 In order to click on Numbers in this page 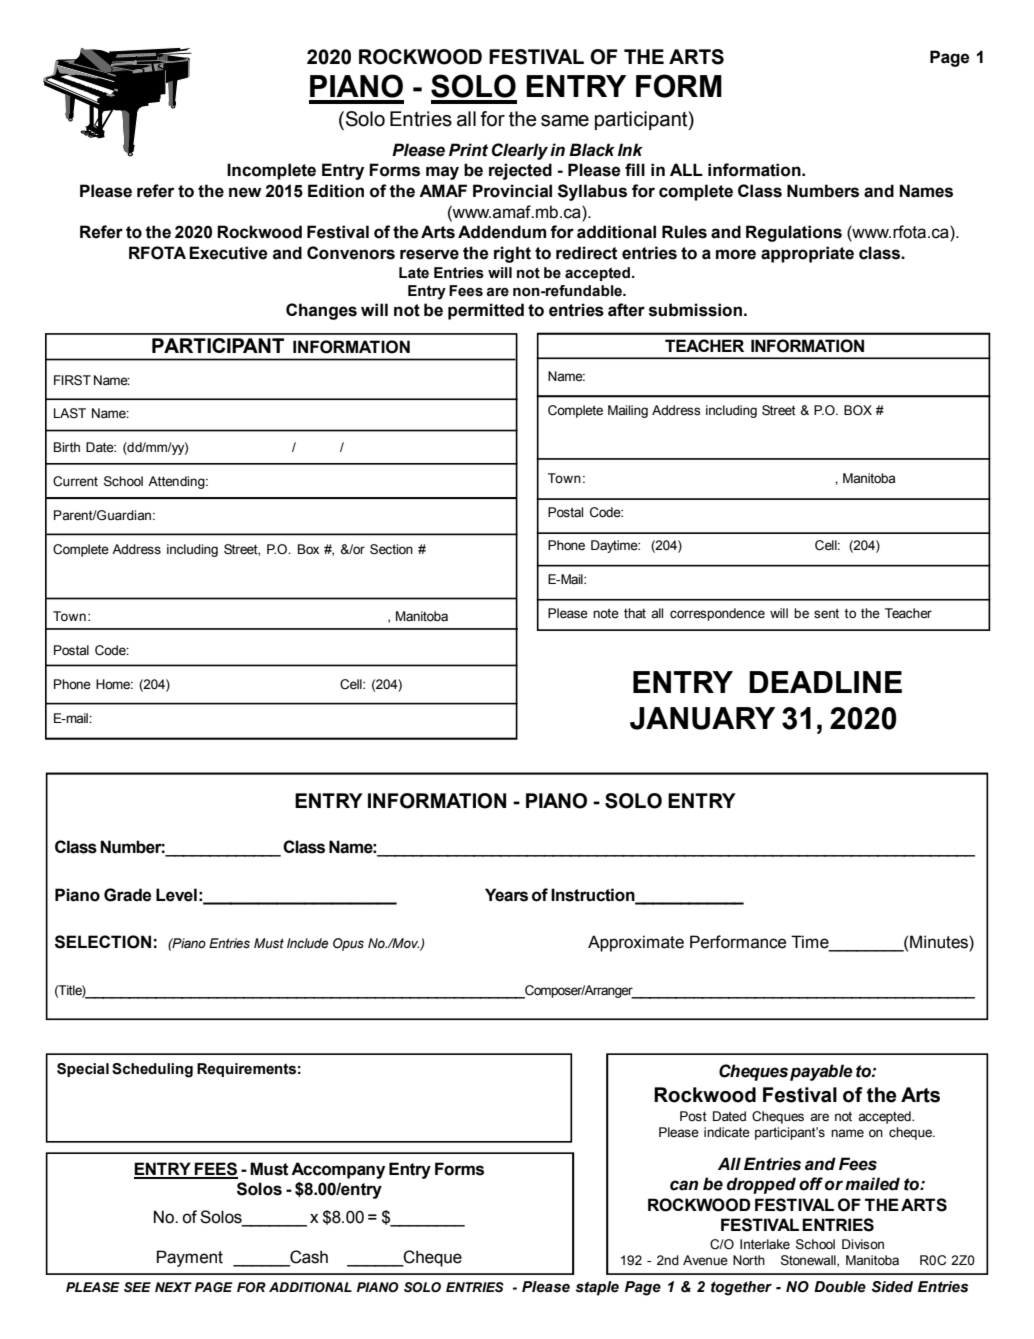, I will do `click(823, 191)`.
